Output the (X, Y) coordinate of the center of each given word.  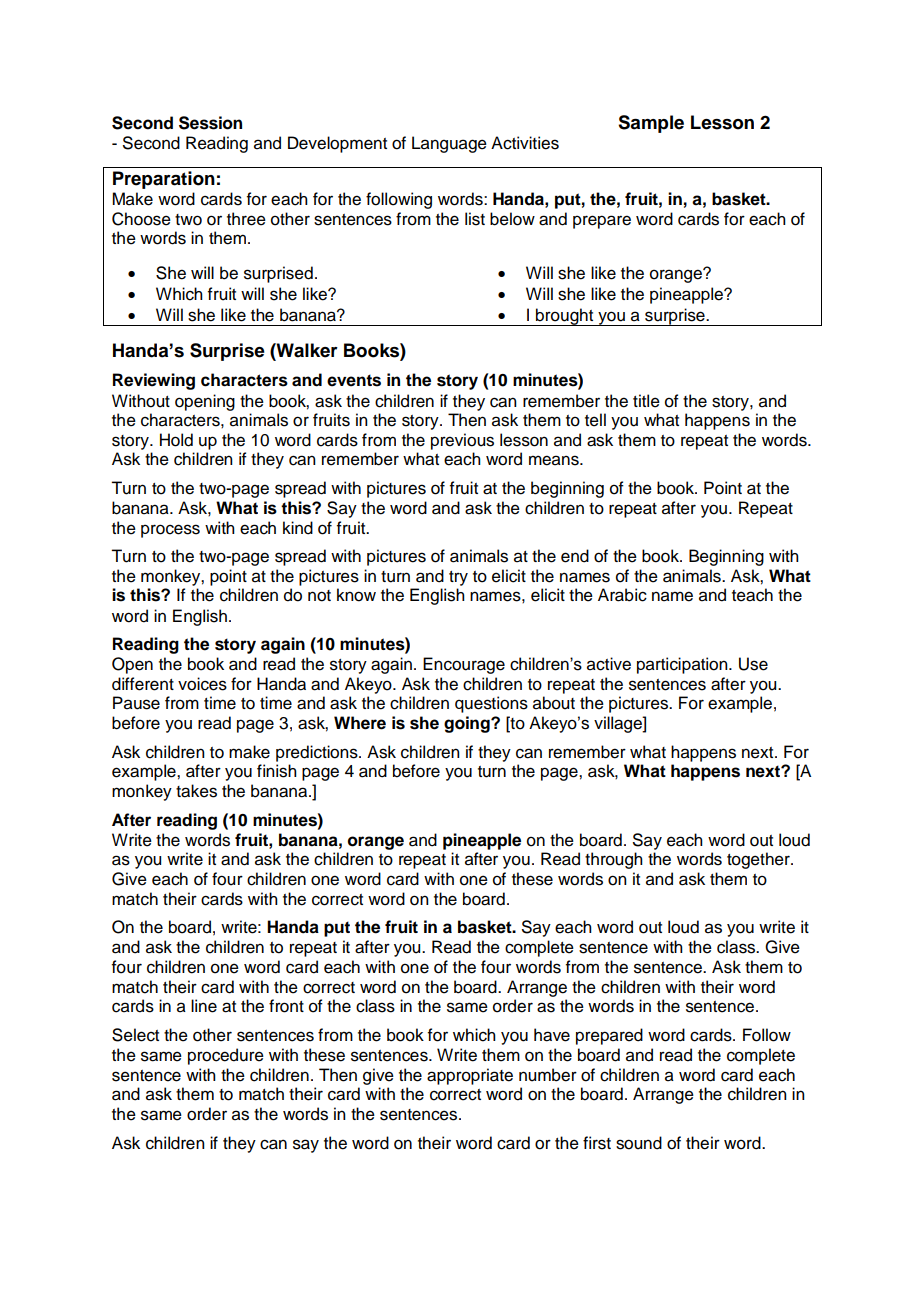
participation (683, 665)
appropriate (470, 1076)
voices (202, 684)
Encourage (464, 665)
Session (210, 123)
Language (449, 144)
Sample (651, 124)
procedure (226, 1056)
